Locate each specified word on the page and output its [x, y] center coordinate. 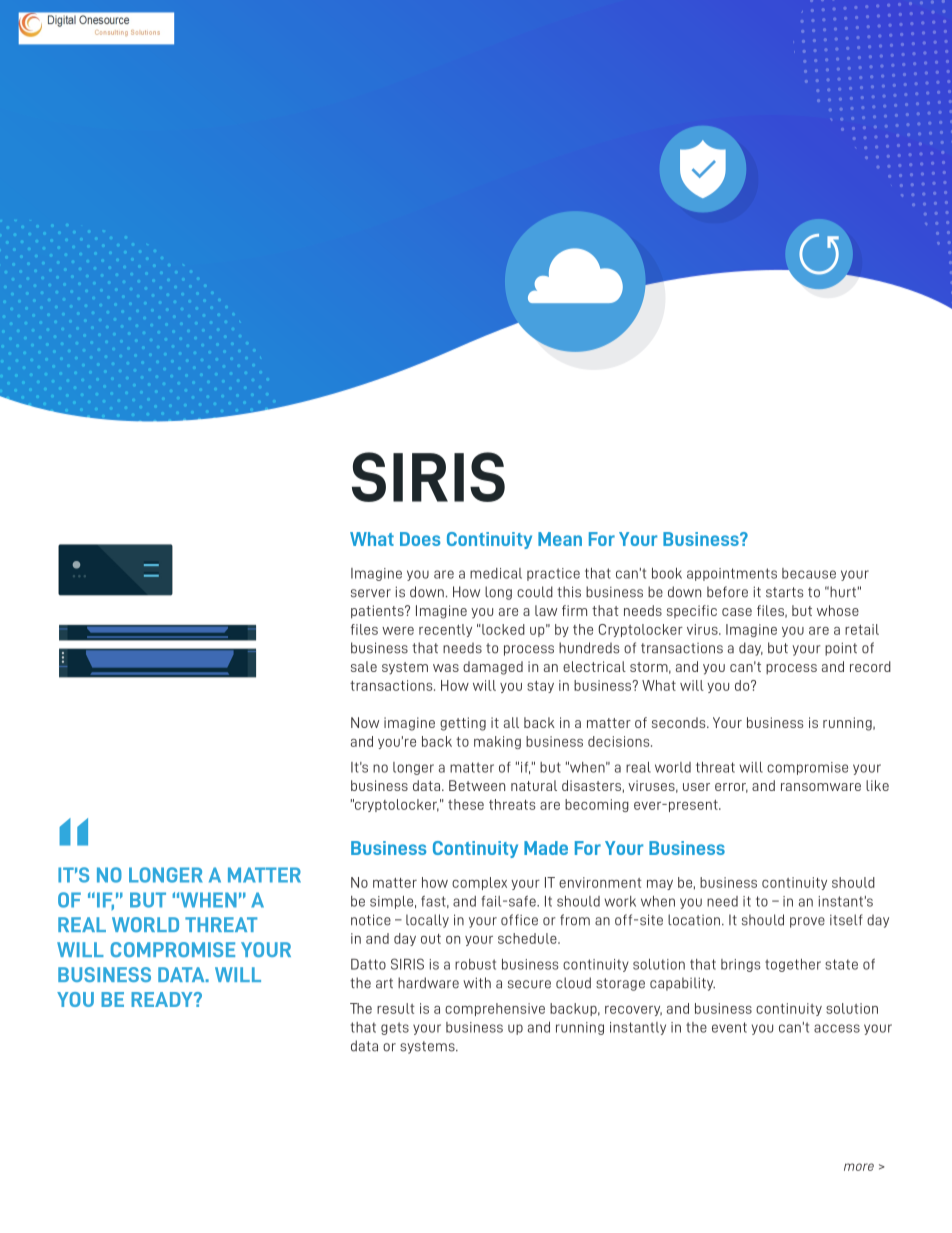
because [809, 573]
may [660, 885]
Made [546, 848]
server [371, 593]
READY [163, 999]
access [837, 1028]
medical [496, 573]
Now [365, 722]
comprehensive [495, 1009]
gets [395, 1028]
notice [371, 920]
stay [540, 687]
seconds [680, 722]
